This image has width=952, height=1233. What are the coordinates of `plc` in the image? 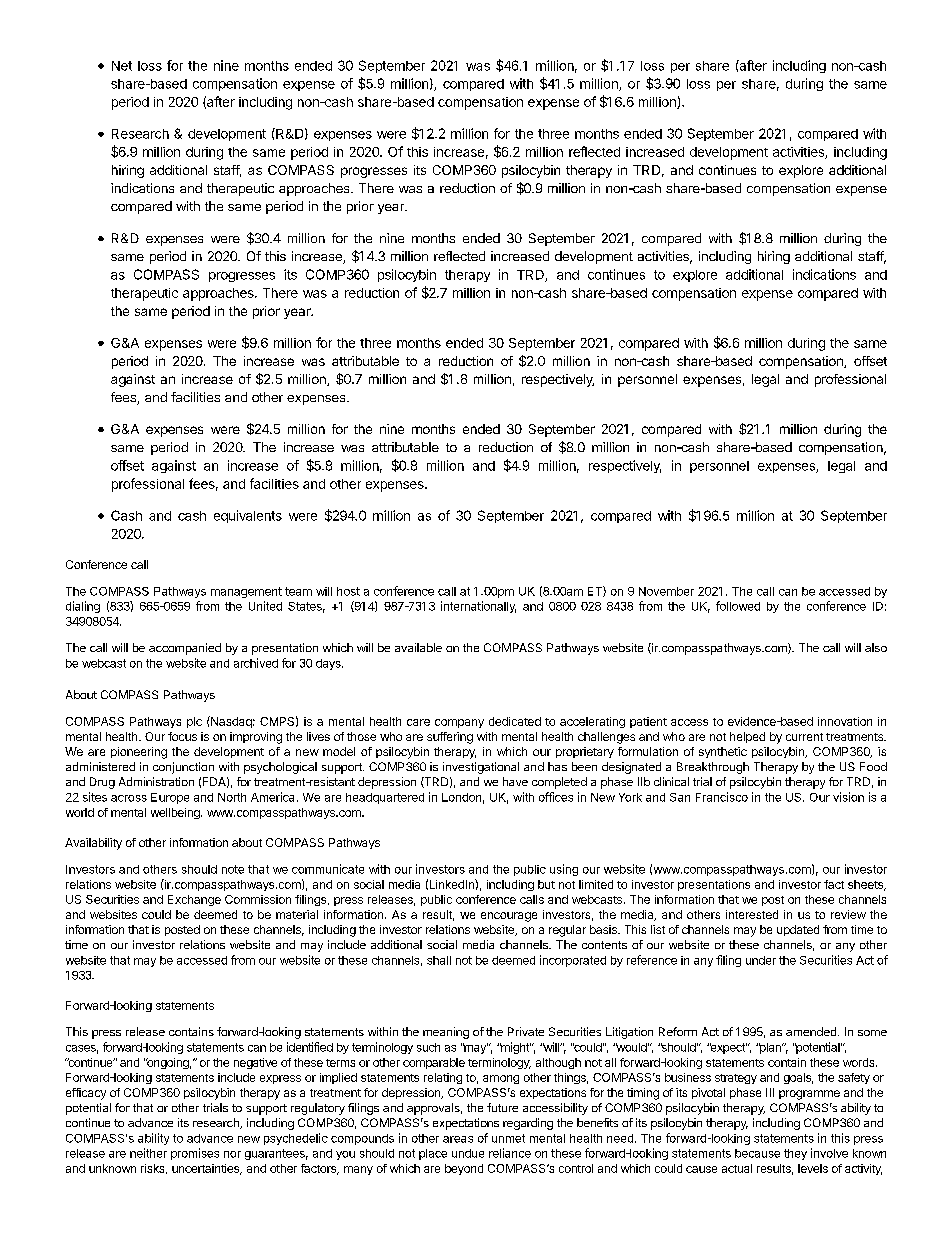 It's located at (194, 722).
